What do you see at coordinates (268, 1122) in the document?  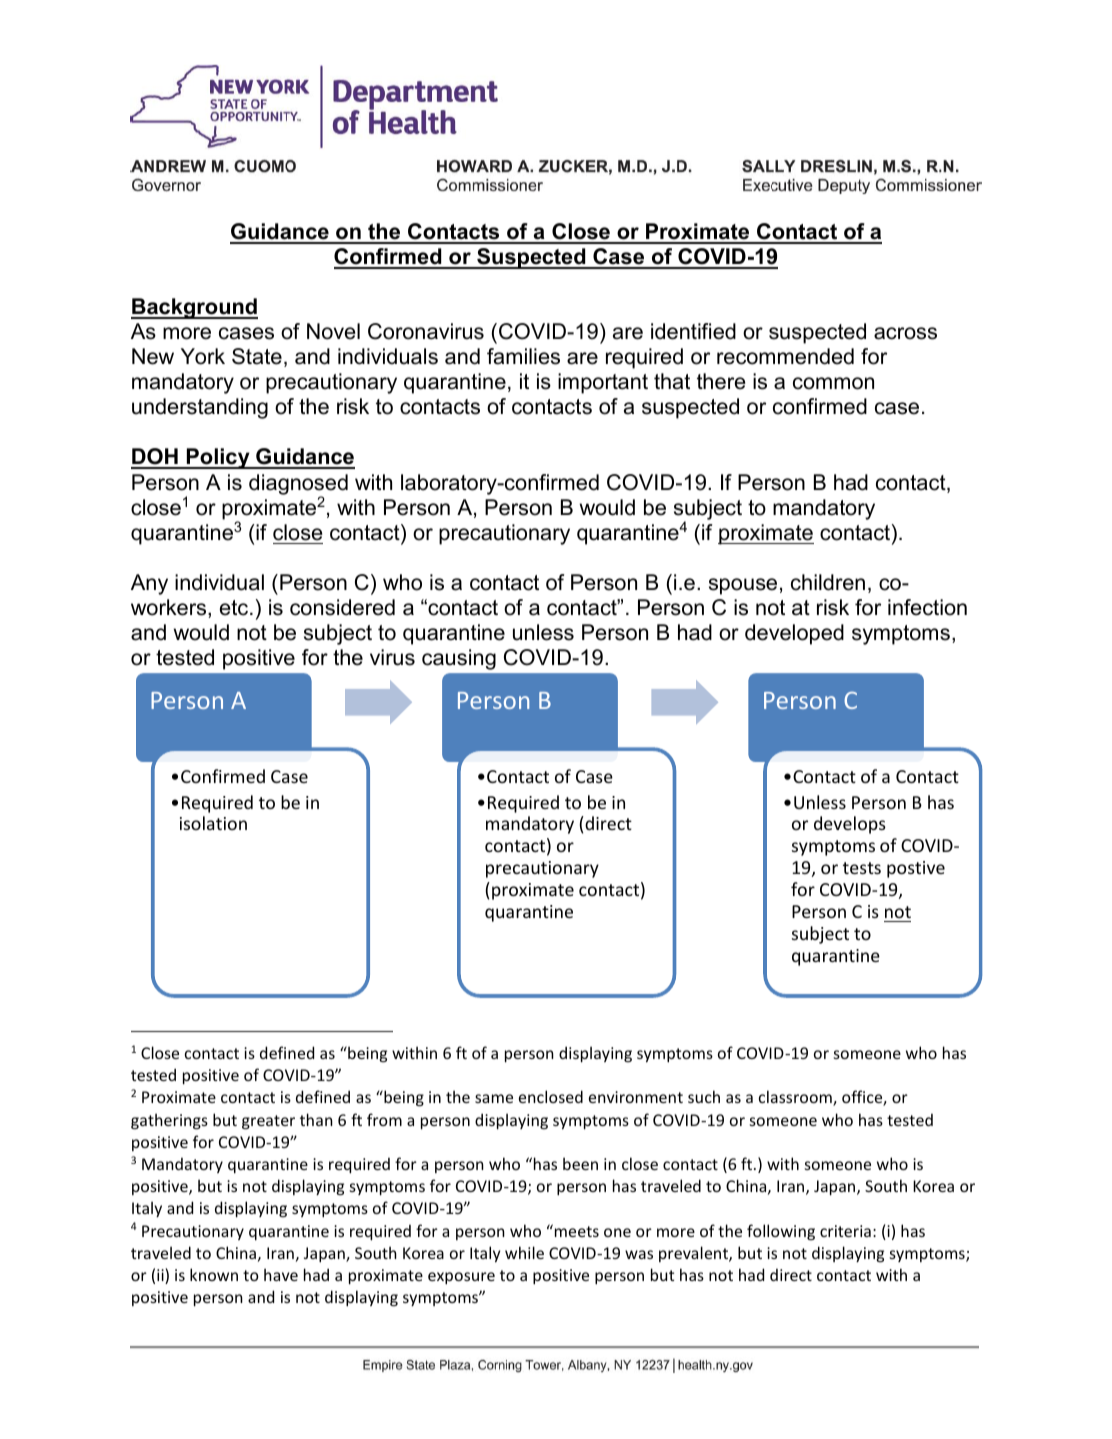 I see `greater` at bounding box center [268, 1122].
